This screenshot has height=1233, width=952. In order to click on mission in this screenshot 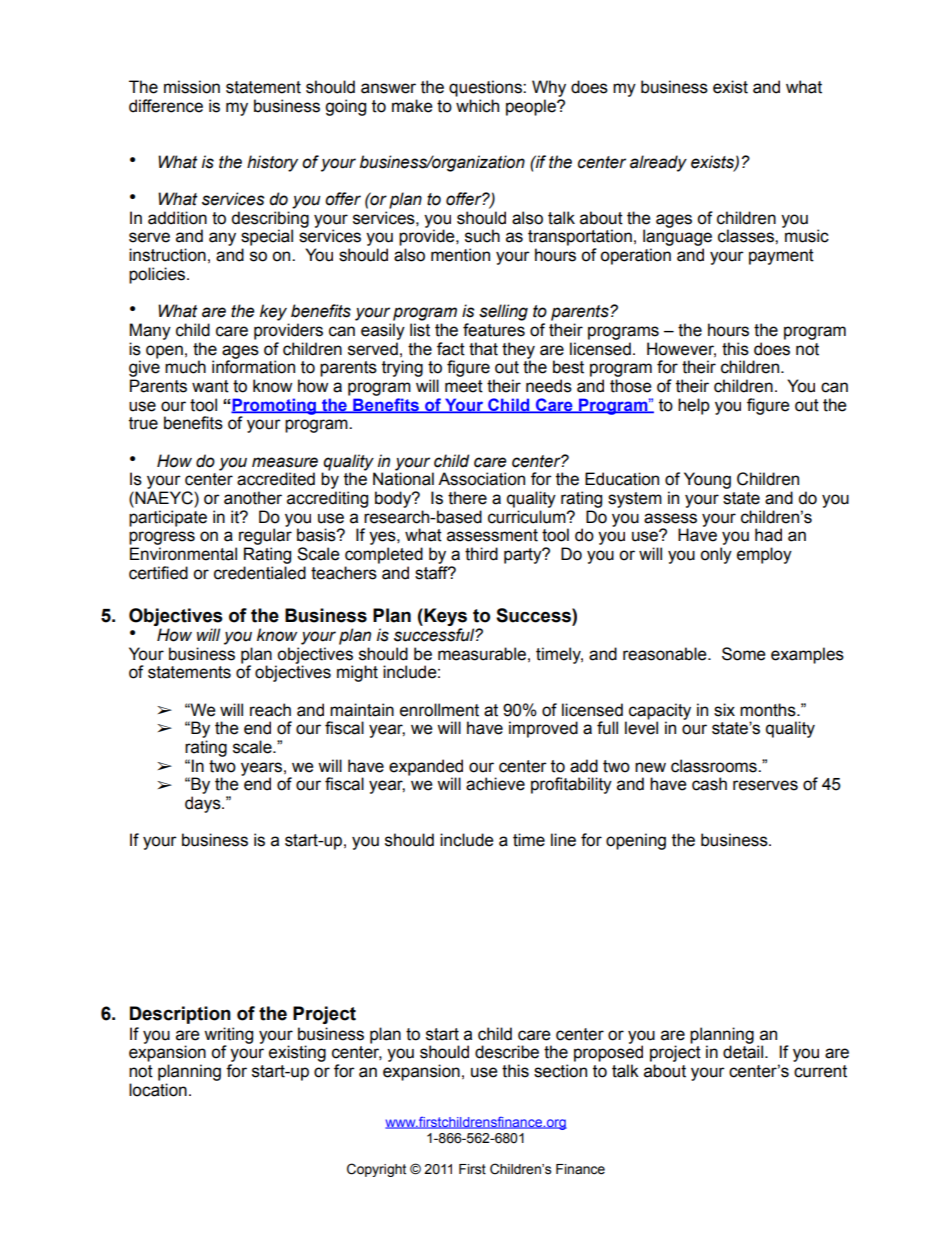, I will do `click(192, 87)`.
